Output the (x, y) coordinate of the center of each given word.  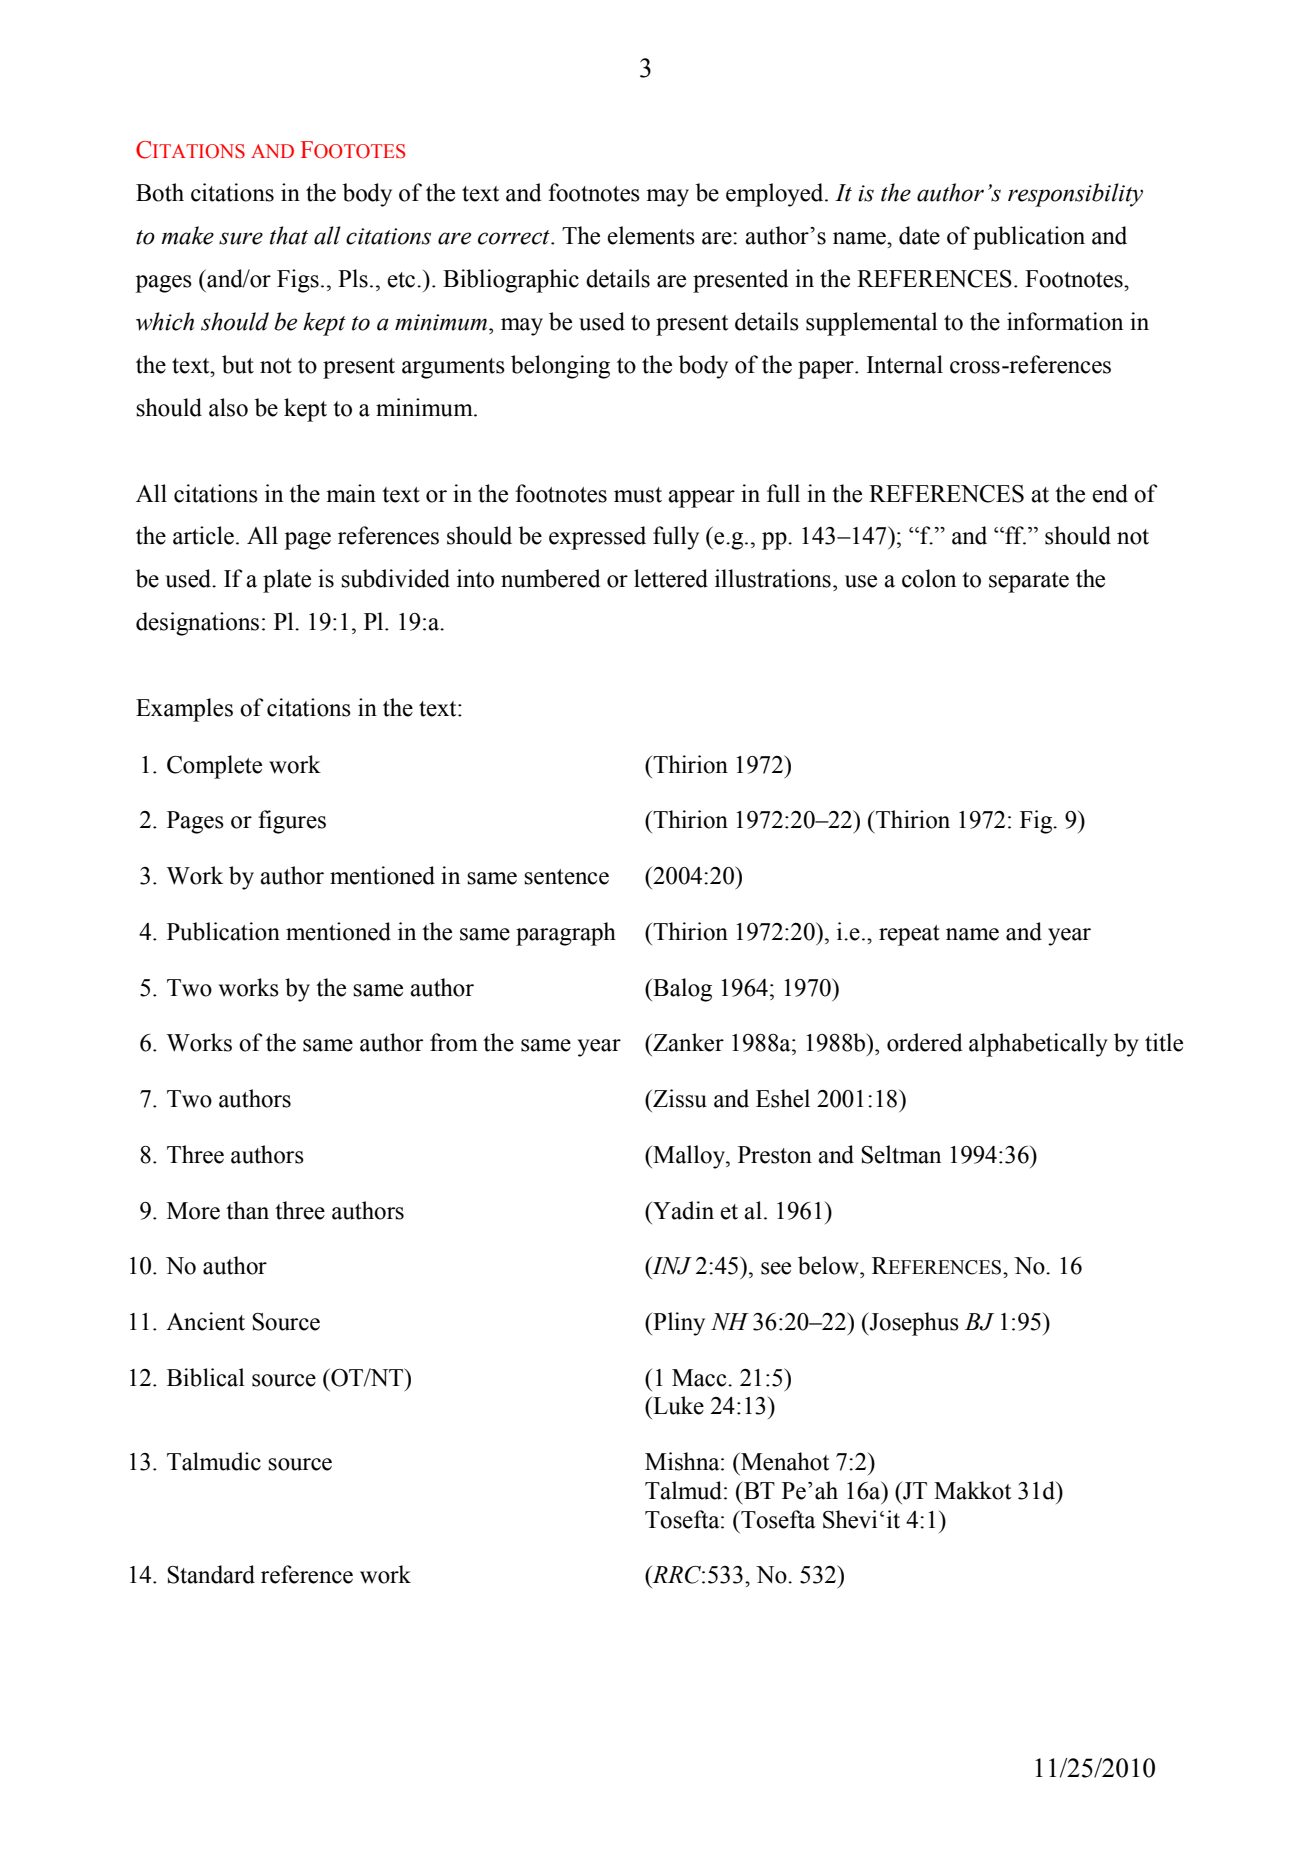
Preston (775, 1155)
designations (197, 624)
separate (1029, 582)
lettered (671, 578)
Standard (211, 1574)
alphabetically (1038, 1045)
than (247, 1210)
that (289, 235)
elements (651, 235)
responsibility (1075, 195)
